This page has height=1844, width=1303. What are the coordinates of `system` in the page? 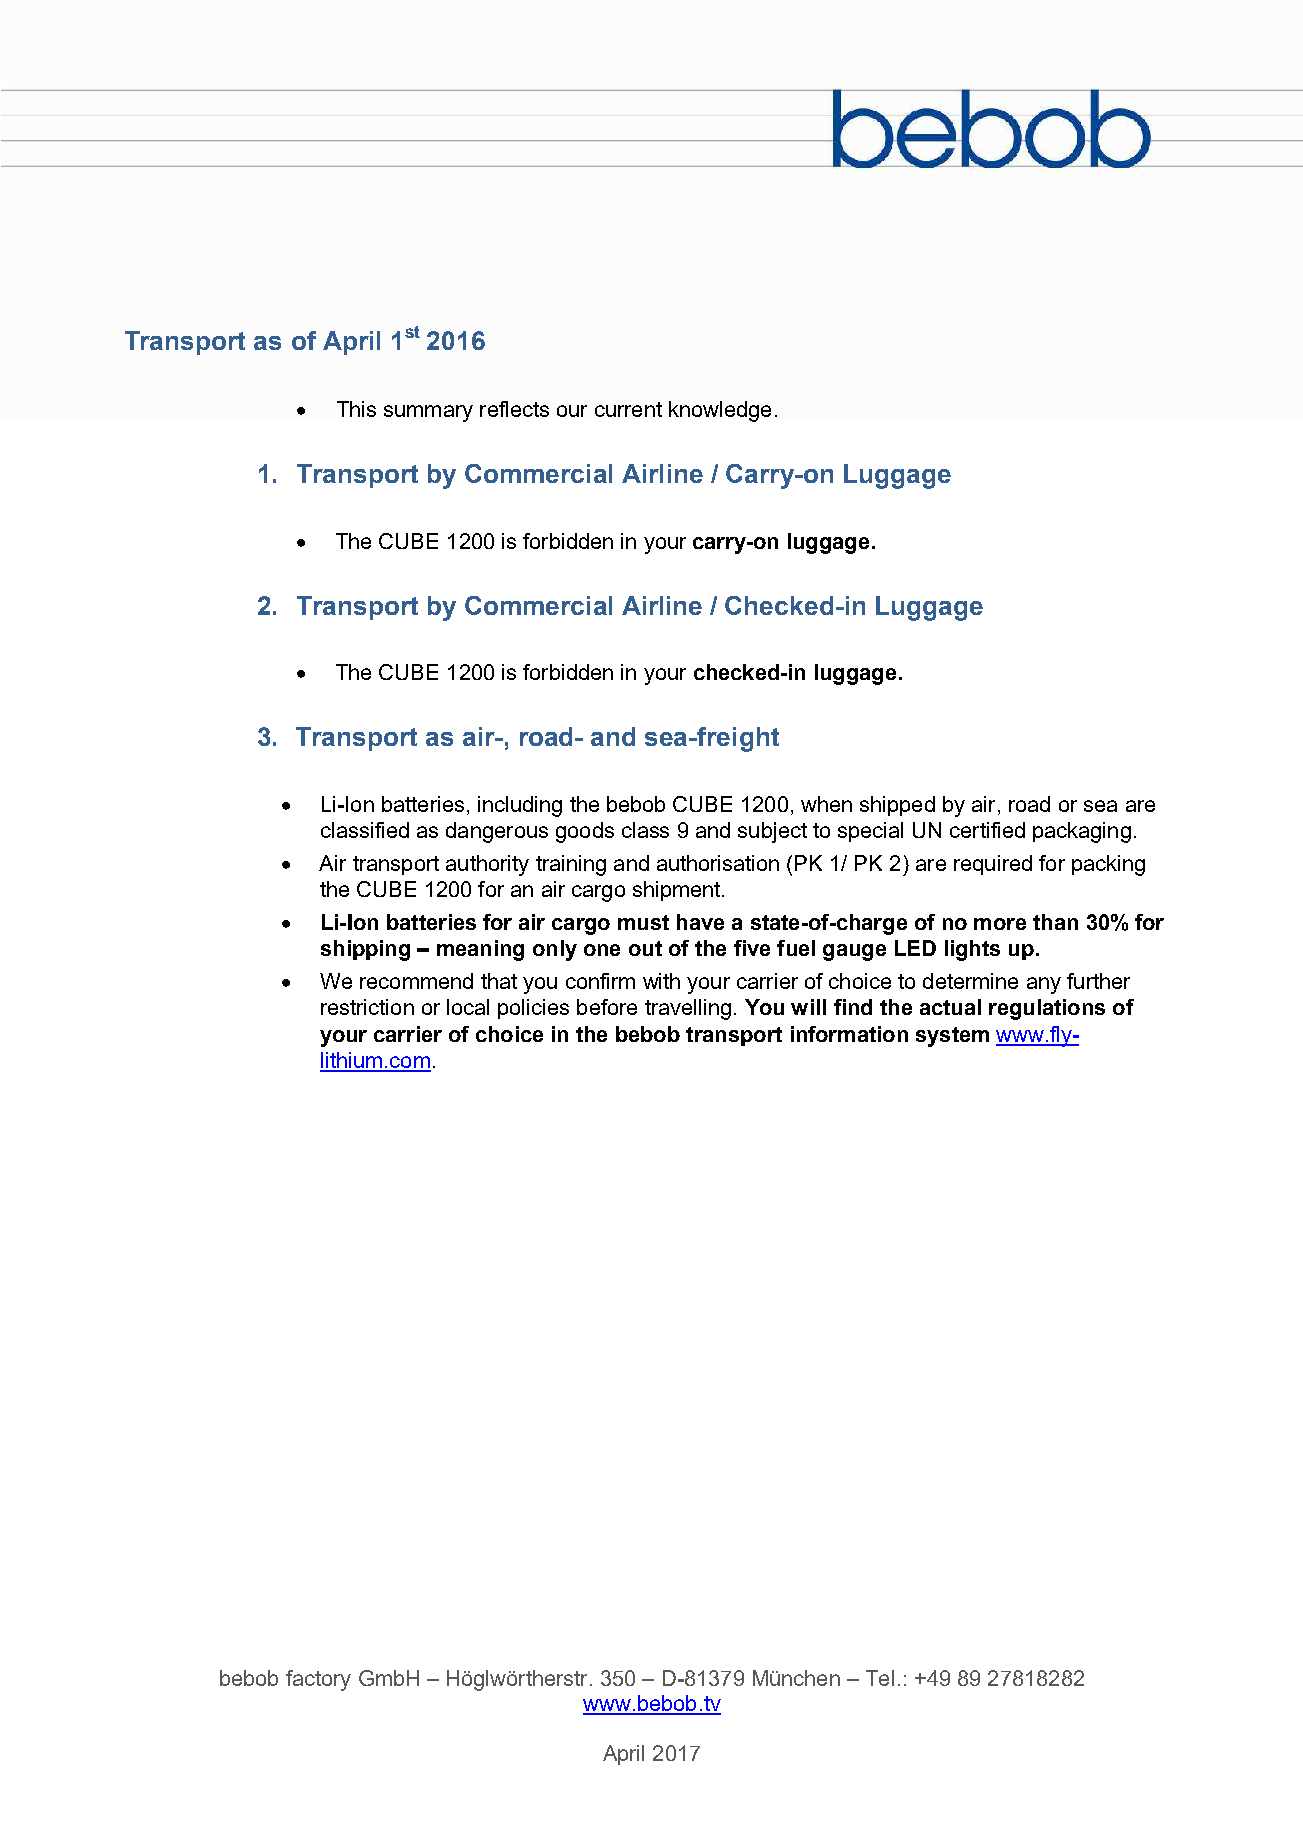 It's located at (952, 1037).
